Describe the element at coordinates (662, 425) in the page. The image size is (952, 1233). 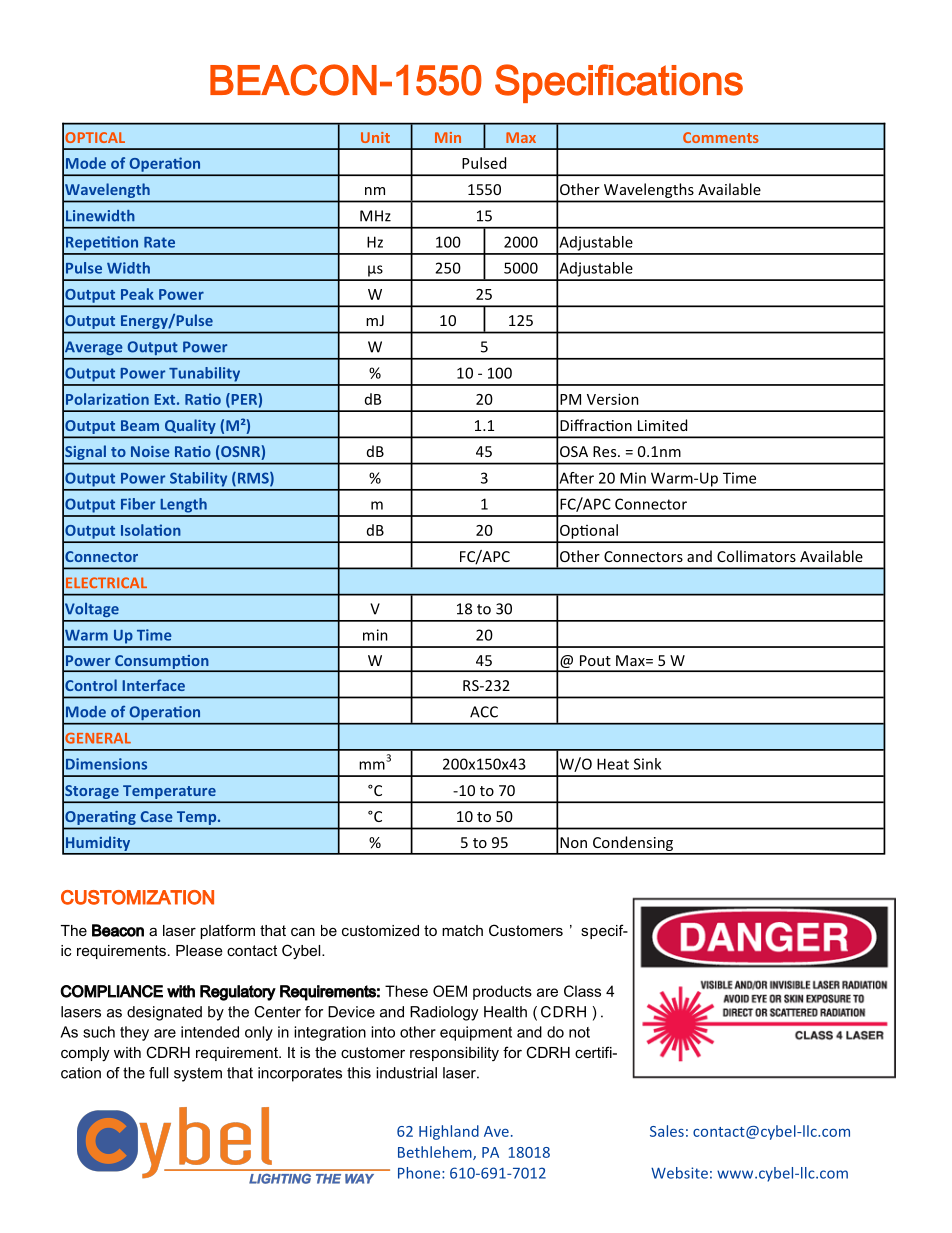
I see `Limited` at that location.
